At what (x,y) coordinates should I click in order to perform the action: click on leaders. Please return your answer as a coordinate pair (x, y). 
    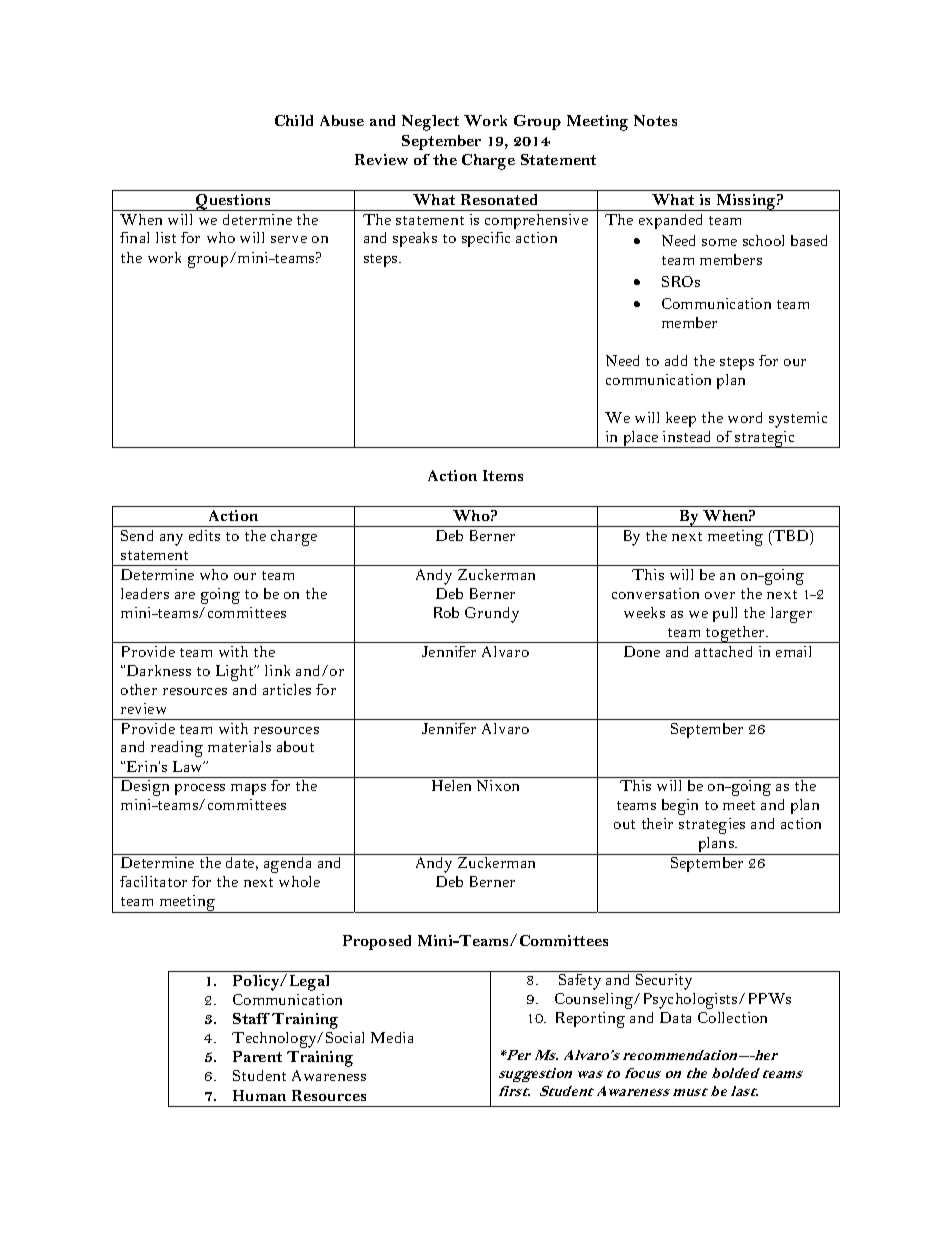
    Looking at the image, I should click on (145, 593).
